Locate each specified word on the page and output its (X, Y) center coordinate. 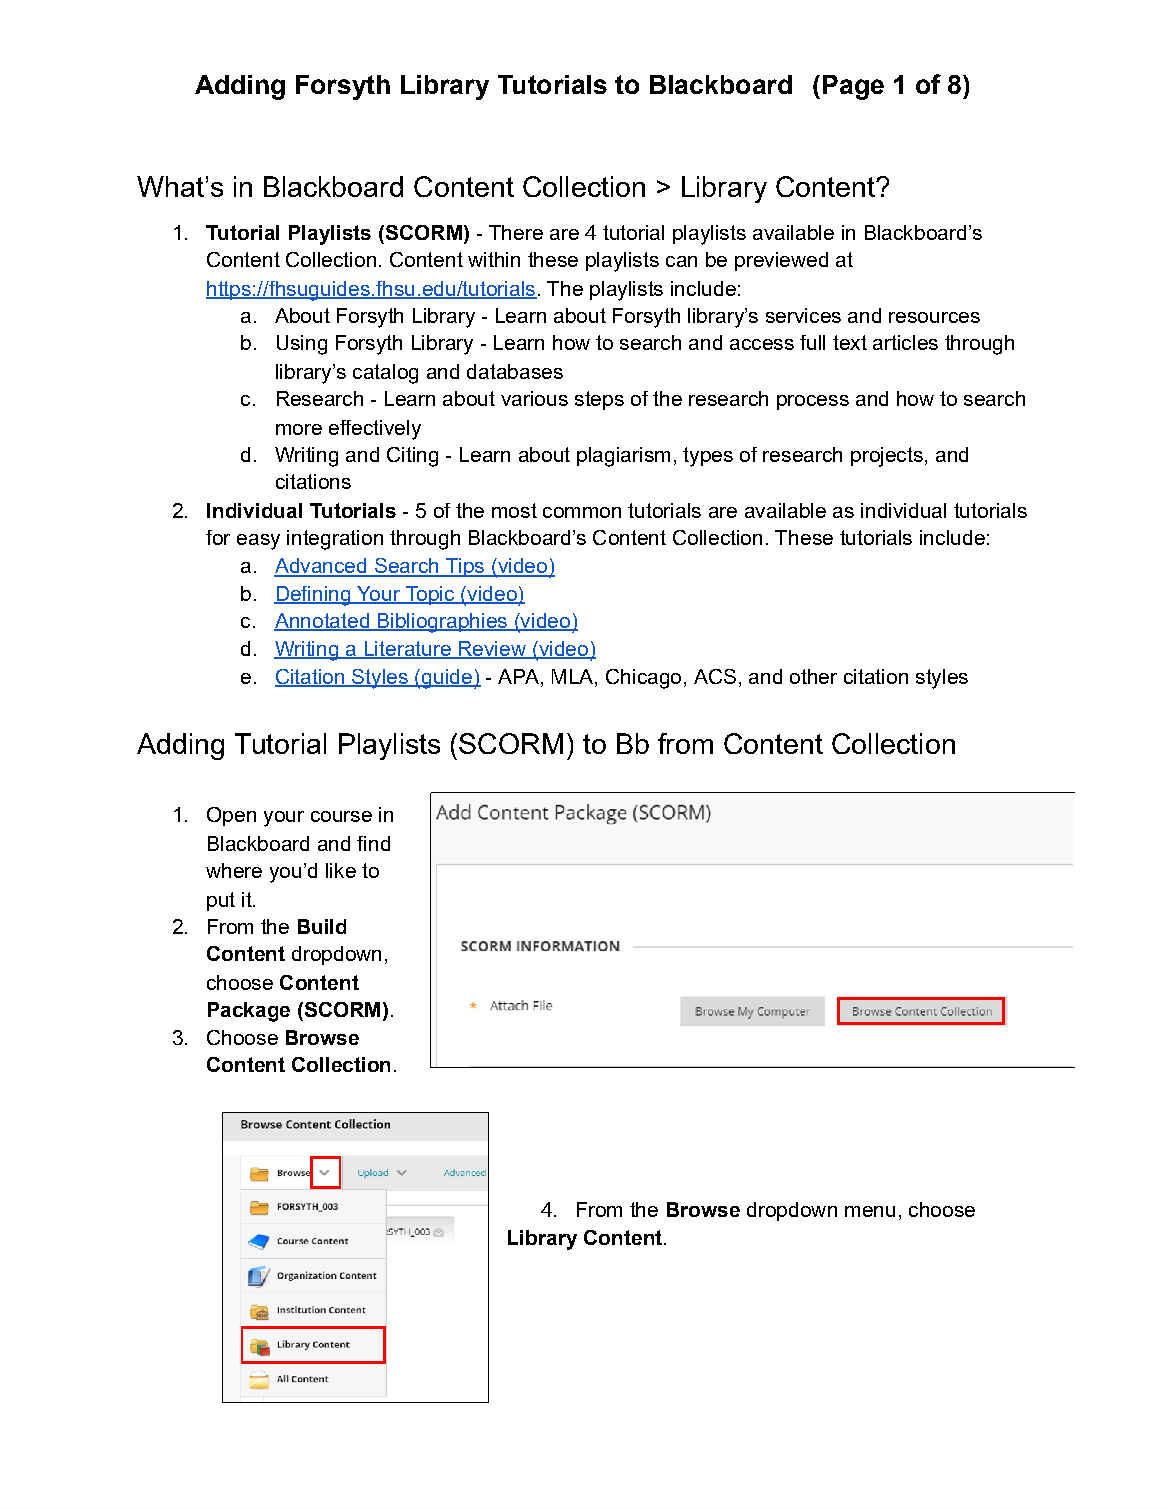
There (516, 232)
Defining (313, 596)
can (681, 261)
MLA (574, 676)
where (234, 870)
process (813, 402)
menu (870, 1211)
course (341, 816)
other (813, 676)
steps (599, 400)
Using (302, 345)
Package (249, 1012)
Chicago (643, 679)
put (221, 901)
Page (853, 87)
